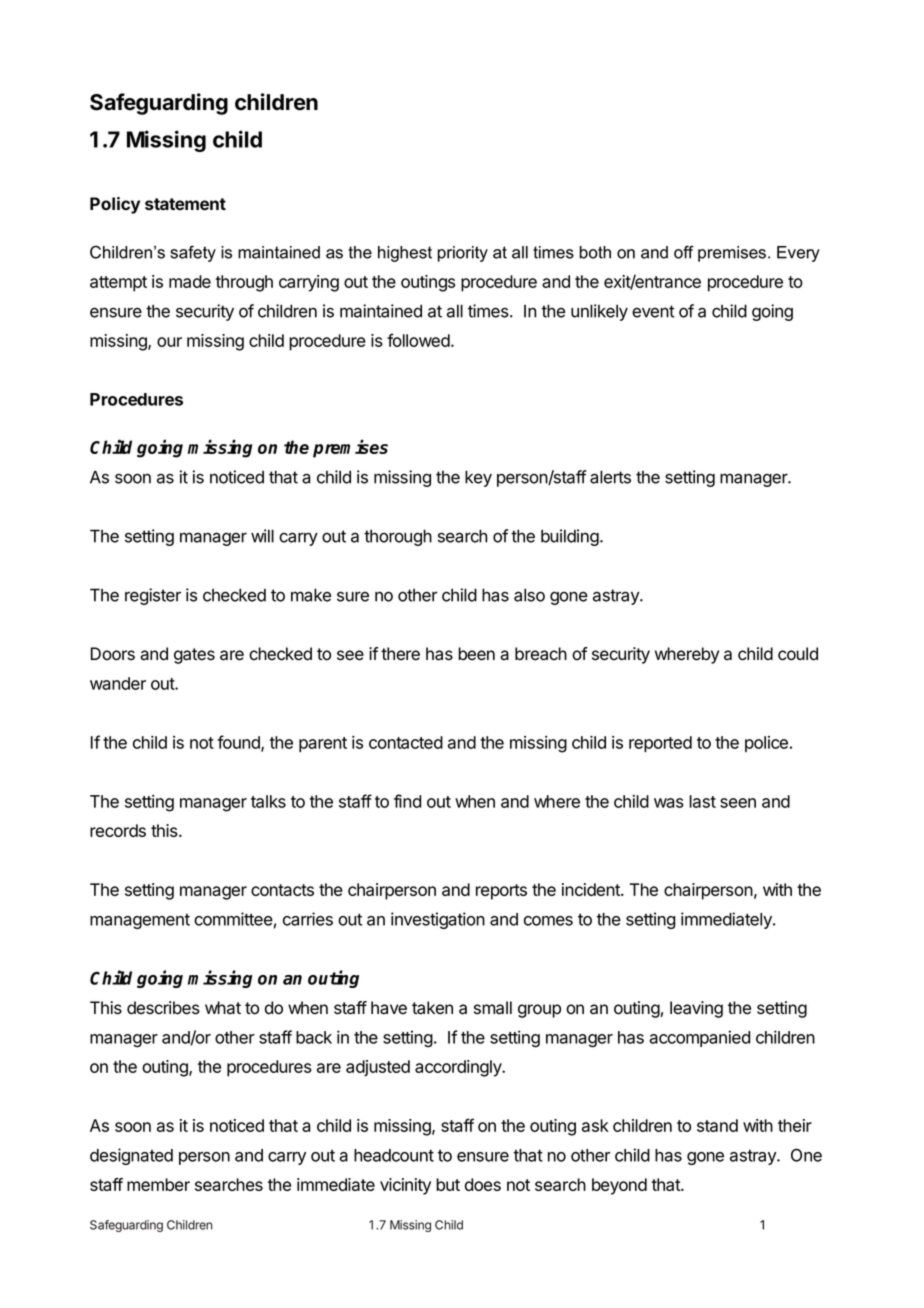 This screenshot has width=924, height=1308. I want to click on records, so click(118, 830).
